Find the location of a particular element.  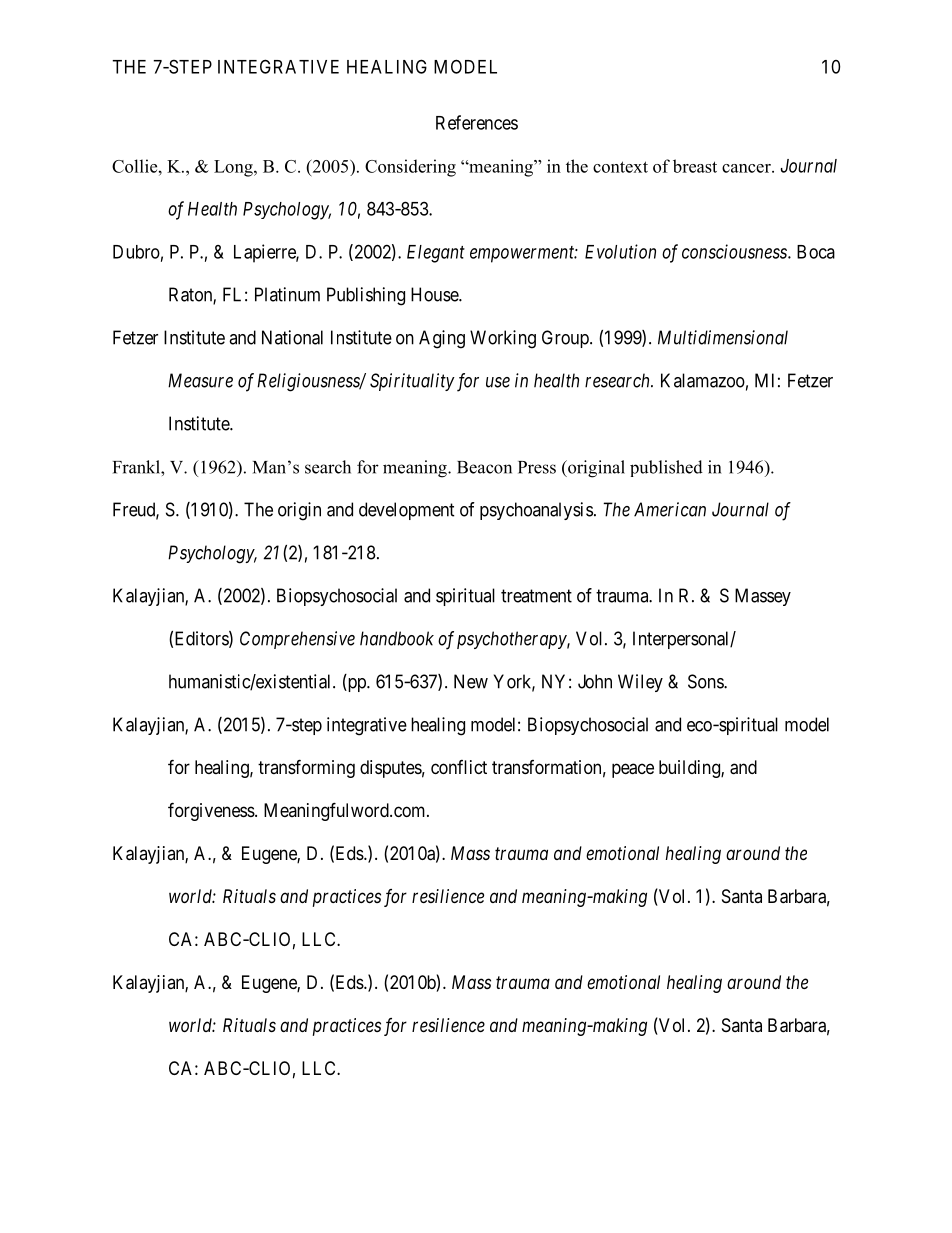

development is located at coordinates (407, 511).
